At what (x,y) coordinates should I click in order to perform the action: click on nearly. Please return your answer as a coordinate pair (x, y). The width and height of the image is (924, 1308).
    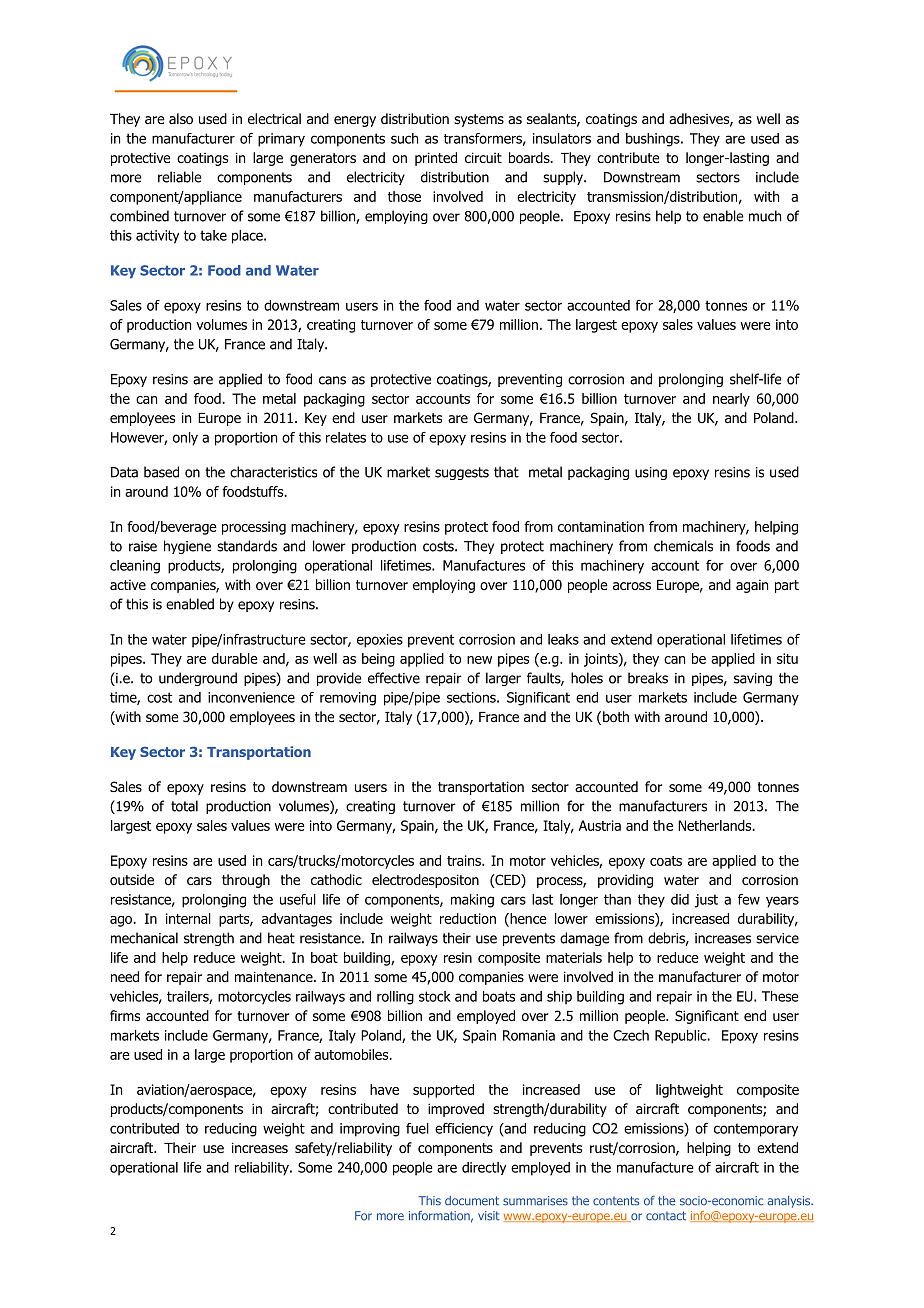
    Looking at the image, I should click on (731, 400).
